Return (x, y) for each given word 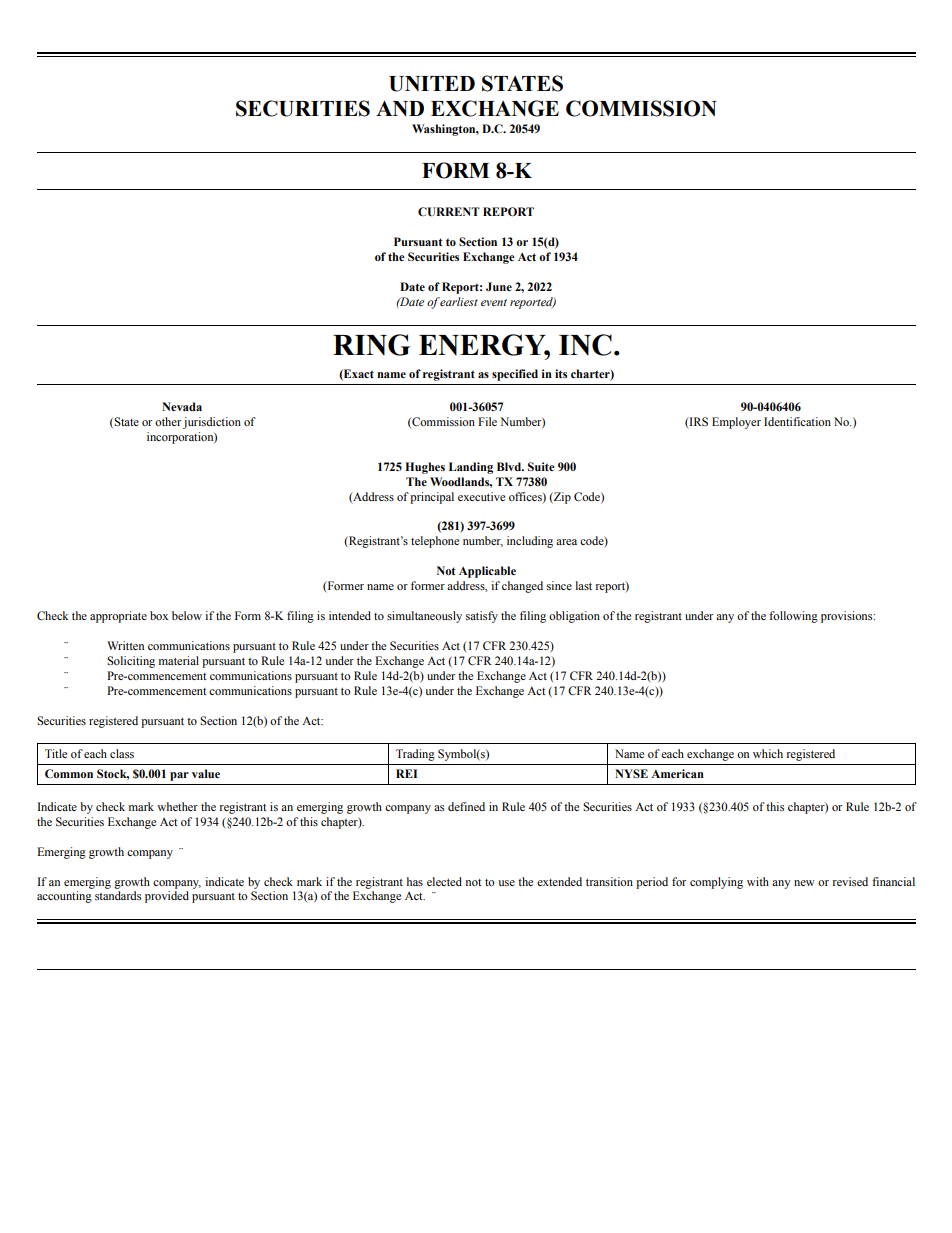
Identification (797, 421)
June (499, 286)
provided (167, 897)
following (793, 617)
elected (444, 881)
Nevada (182, 406)
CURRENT (449, 212)
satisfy (482, 617)
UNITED (432, 84)
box (159, 615)
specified (515, 375)
